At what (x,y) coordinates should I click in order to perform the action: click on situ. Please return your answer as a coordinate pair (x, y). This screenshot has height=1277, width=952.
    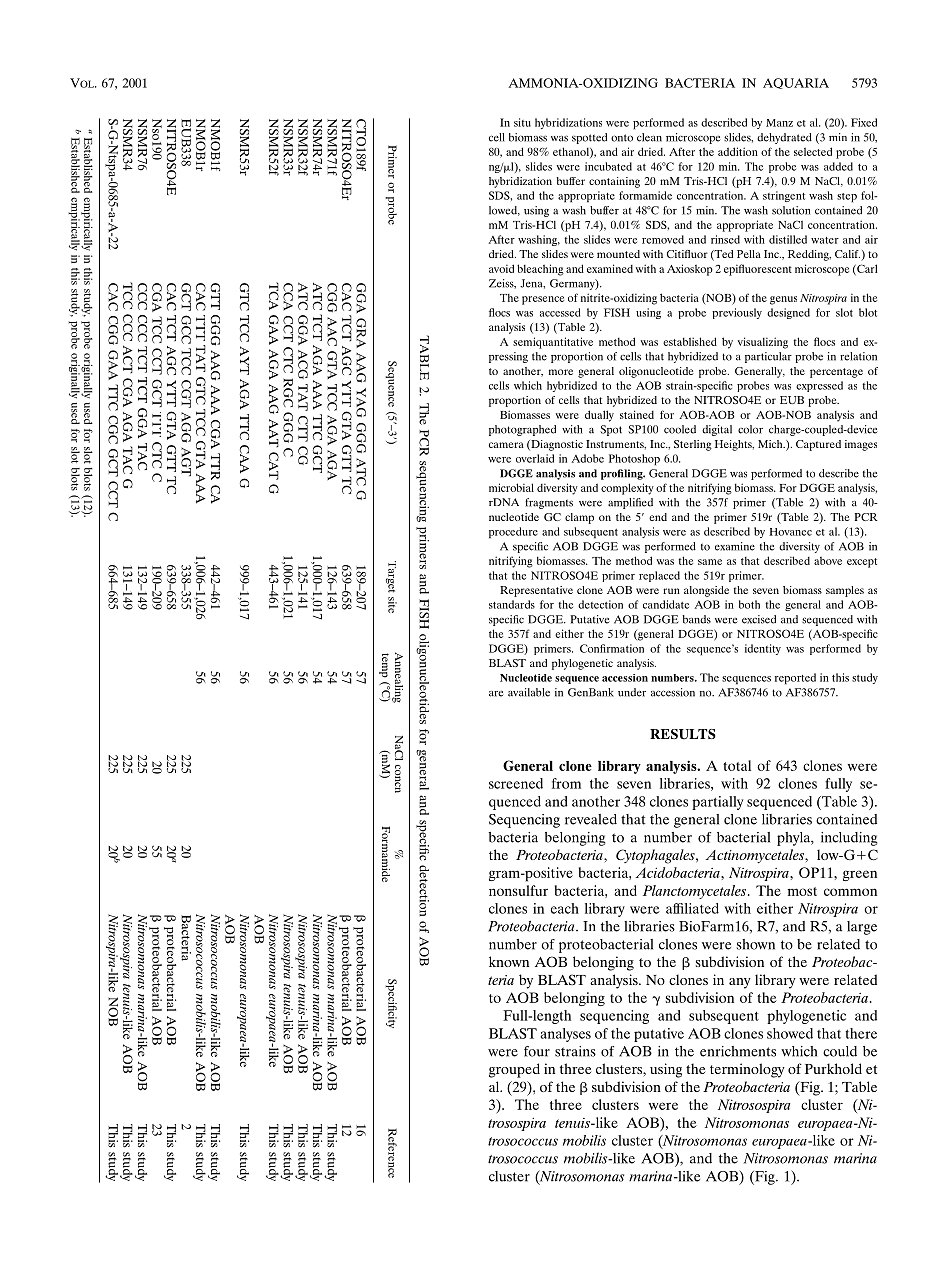
    Looking at the image, I should click on (522, 122).
